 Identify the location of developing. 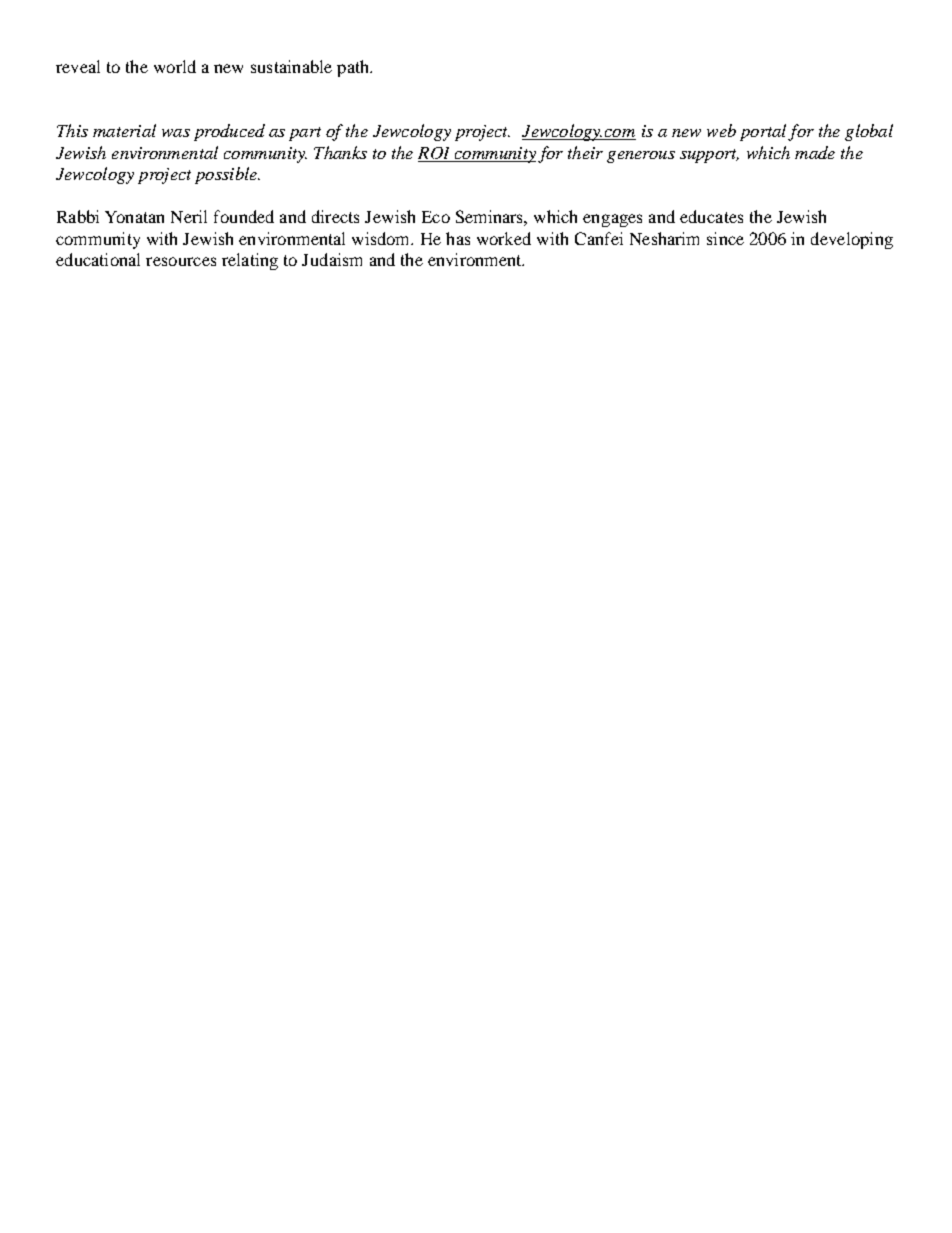
(852, 240).
